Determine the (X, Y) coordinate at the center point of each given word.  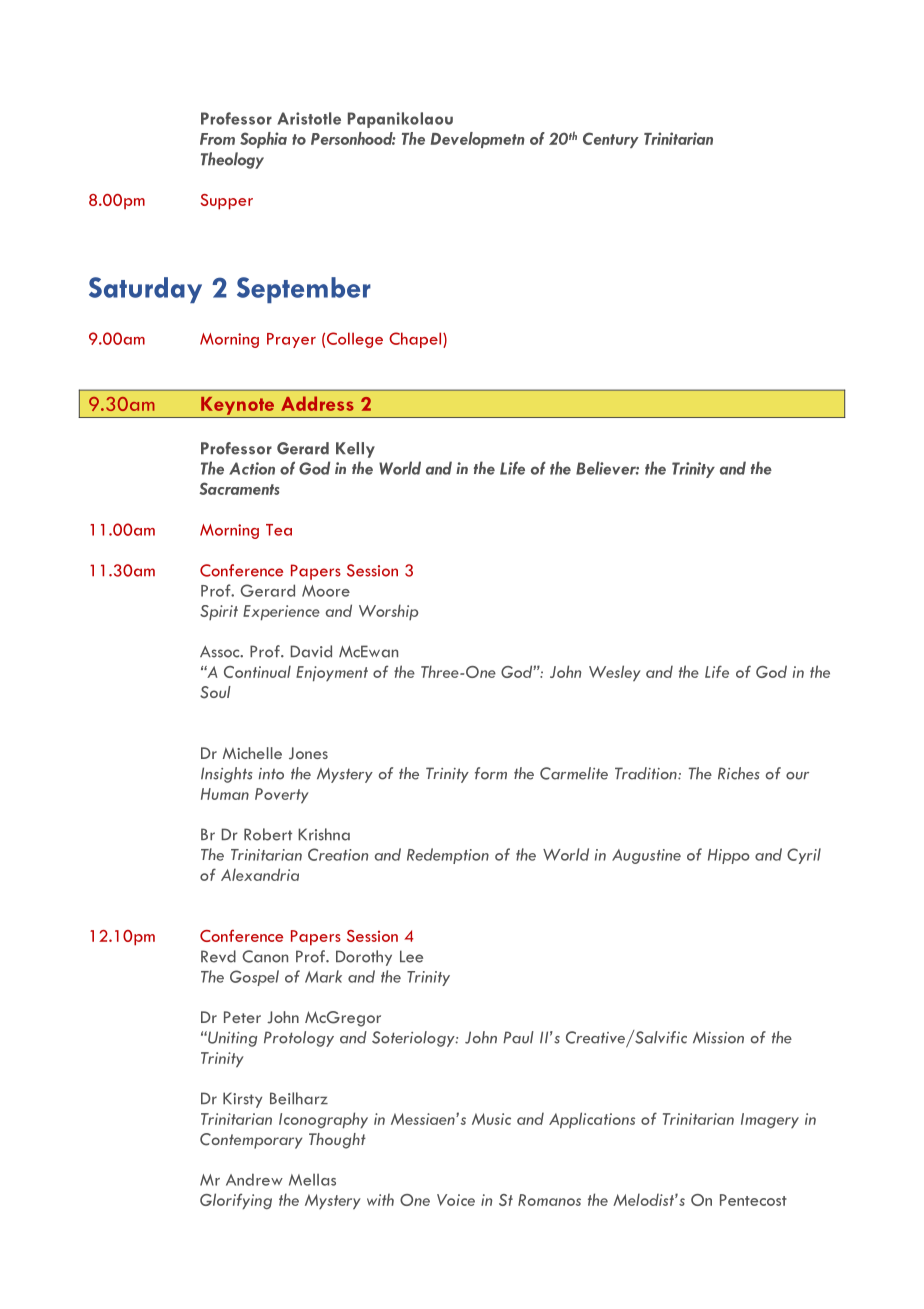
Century (611, 140)
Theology (232, 160)
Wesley (615, 673)
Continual (257, 671)
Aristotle (309, 118)
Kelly (355, 450)
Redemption (448, 856)
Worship (388, 612)
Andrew (254, 1179)
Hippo (729, 856)
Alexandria (260, 874)
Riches (739, 773)
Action (252, 468)
